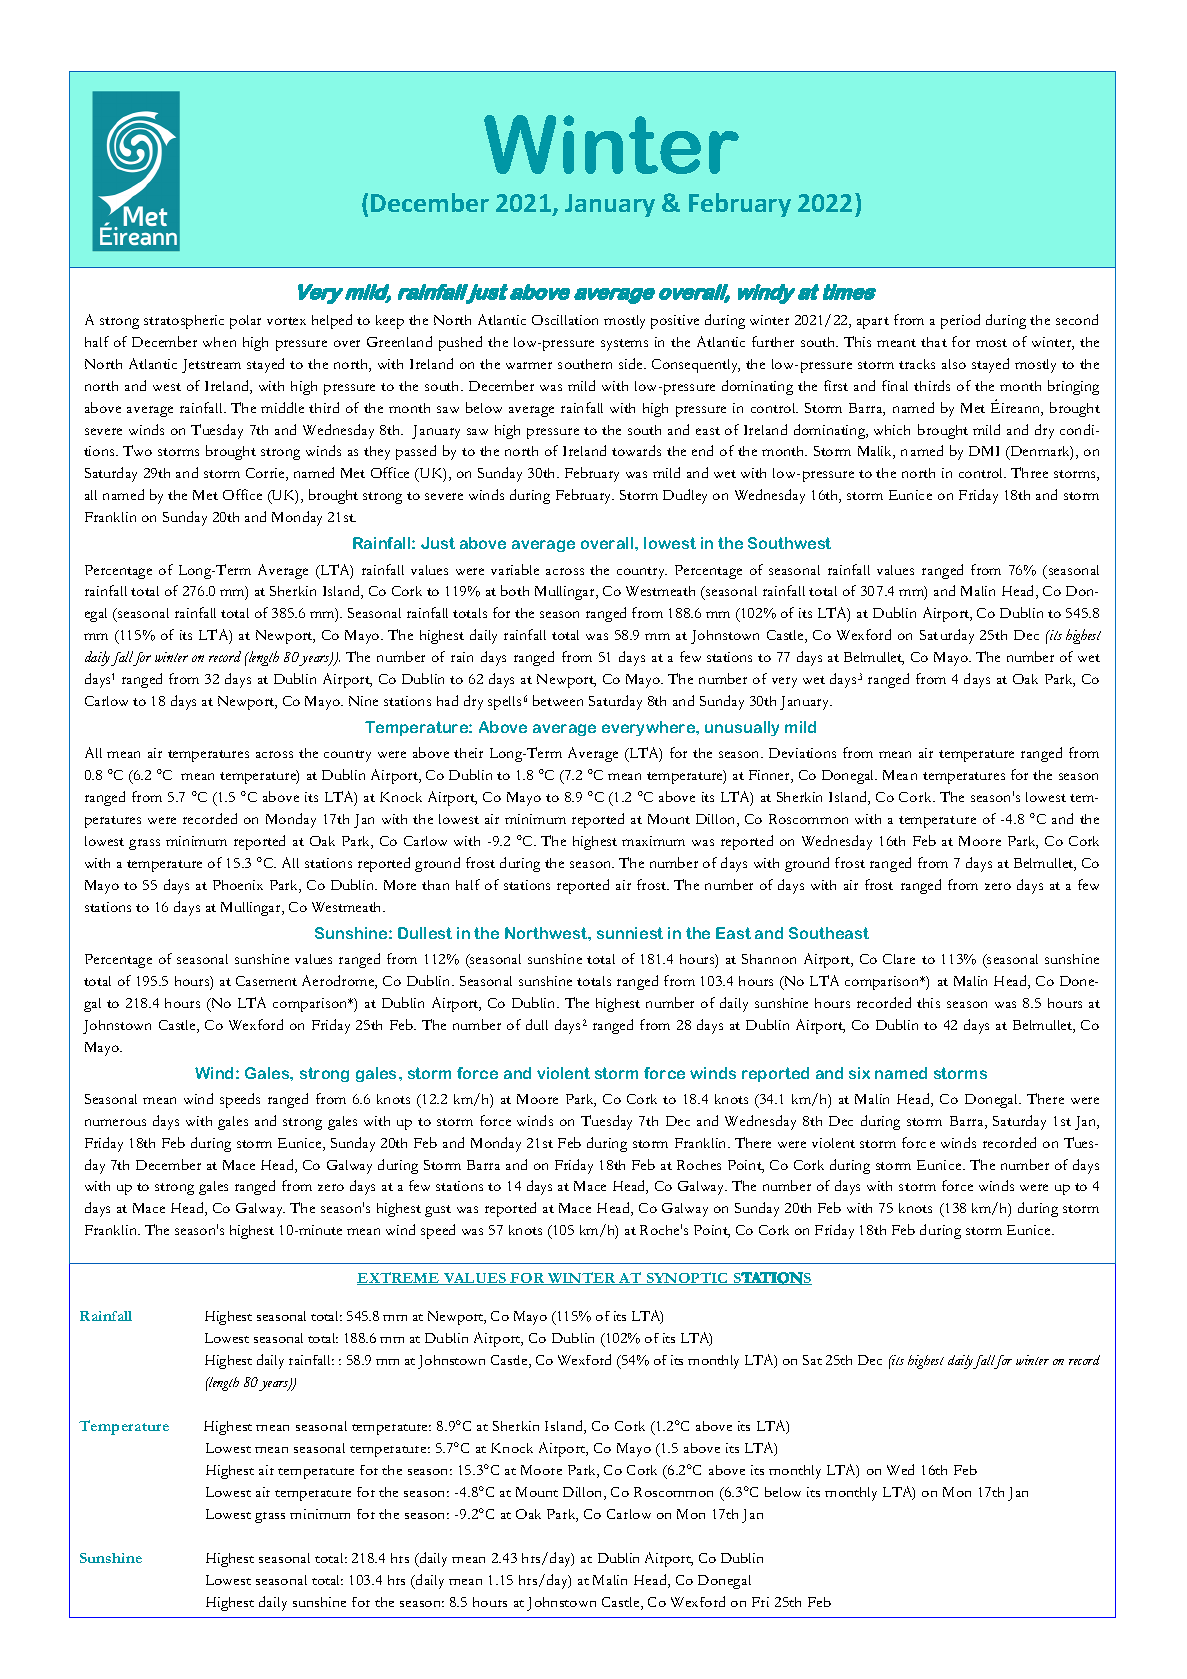  I want to click on Phoenix, so click(238, 885).
